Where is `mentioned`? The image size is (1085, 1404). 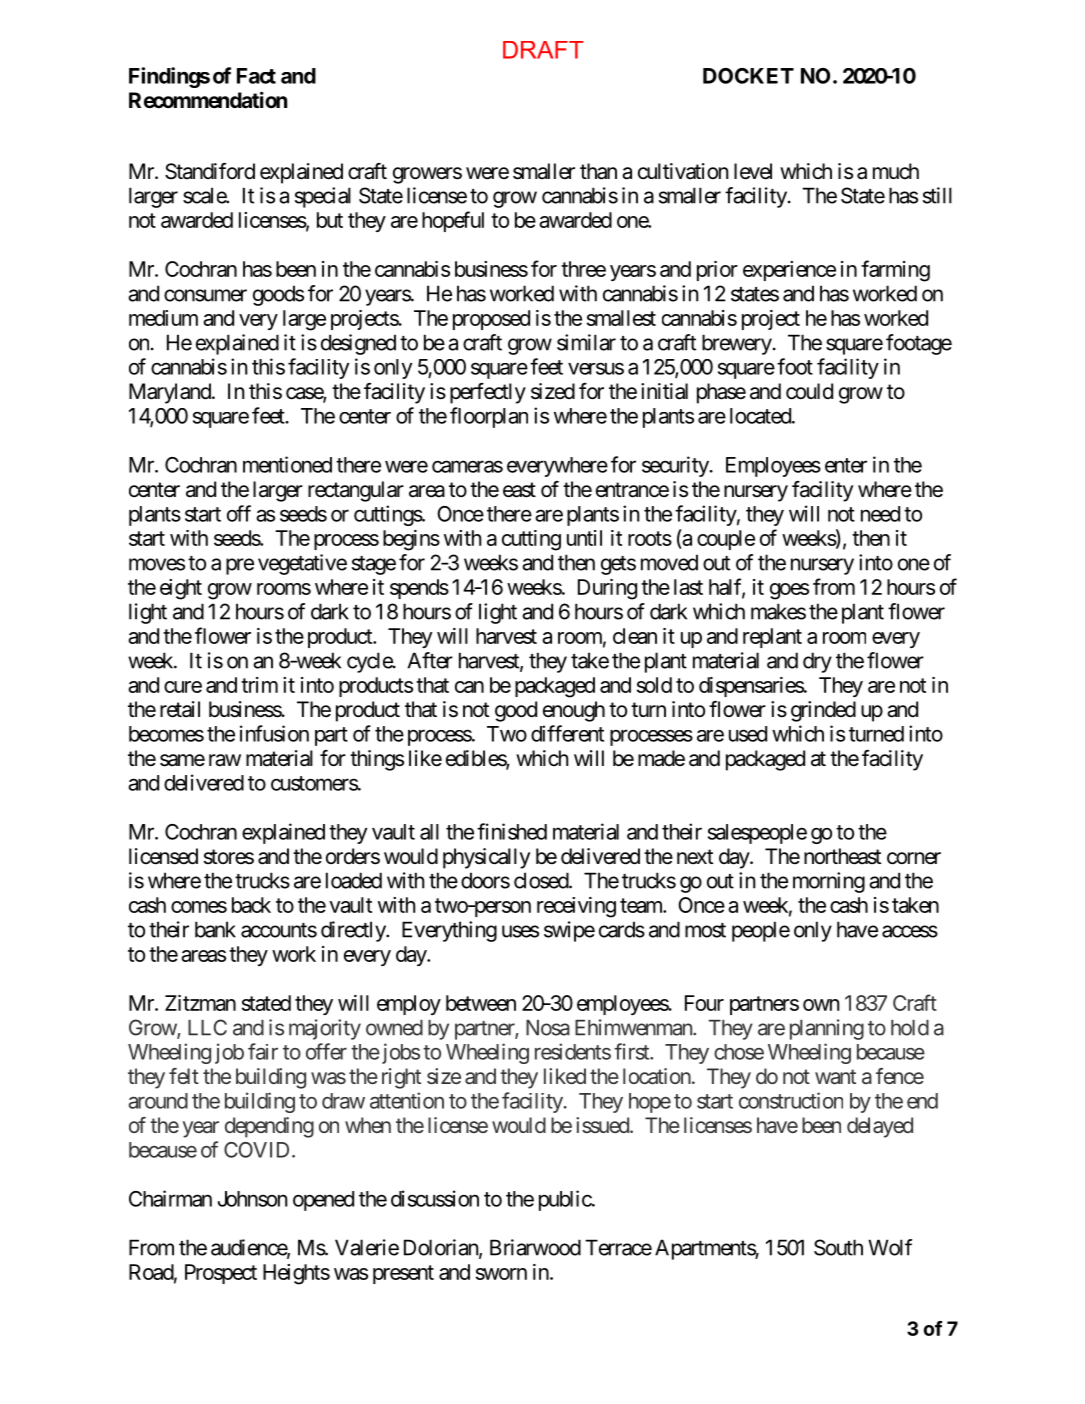
mentioned is located at coordinates (287, 464).
